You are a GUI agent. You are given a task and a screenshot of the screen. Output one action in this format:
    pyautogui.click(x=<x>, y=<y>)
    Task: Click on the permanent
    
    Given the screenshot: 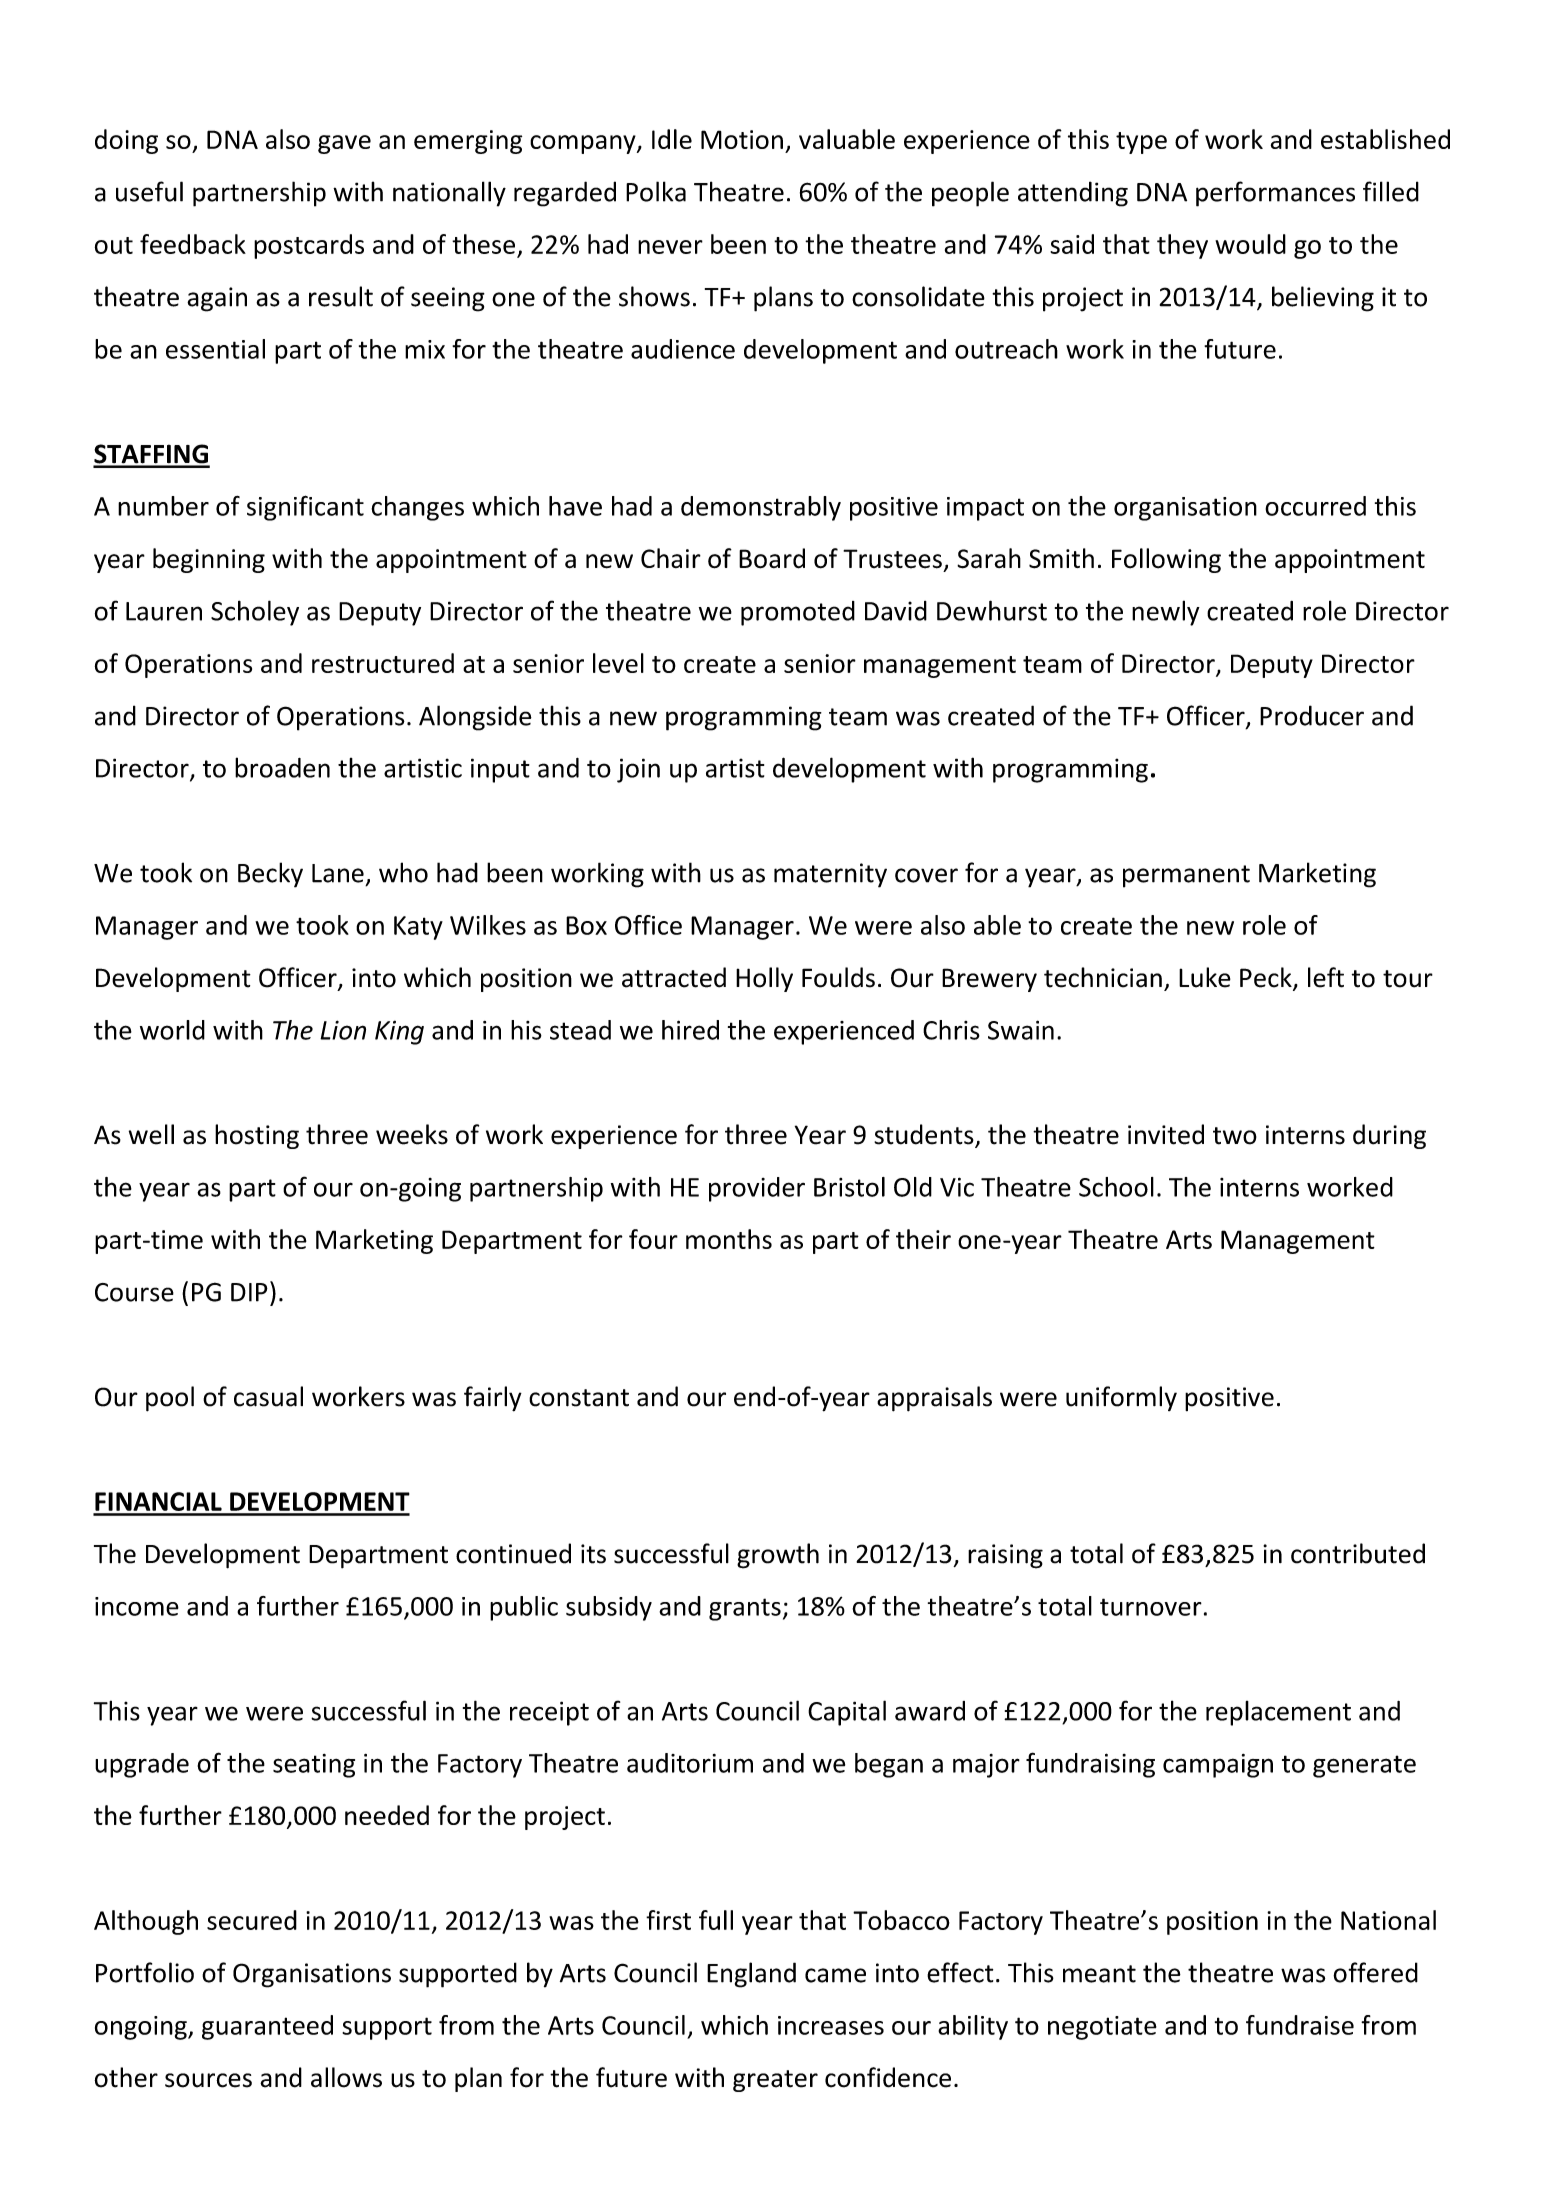 What is the action you would take?
    pyautogui.click(x=1186, y=876)
